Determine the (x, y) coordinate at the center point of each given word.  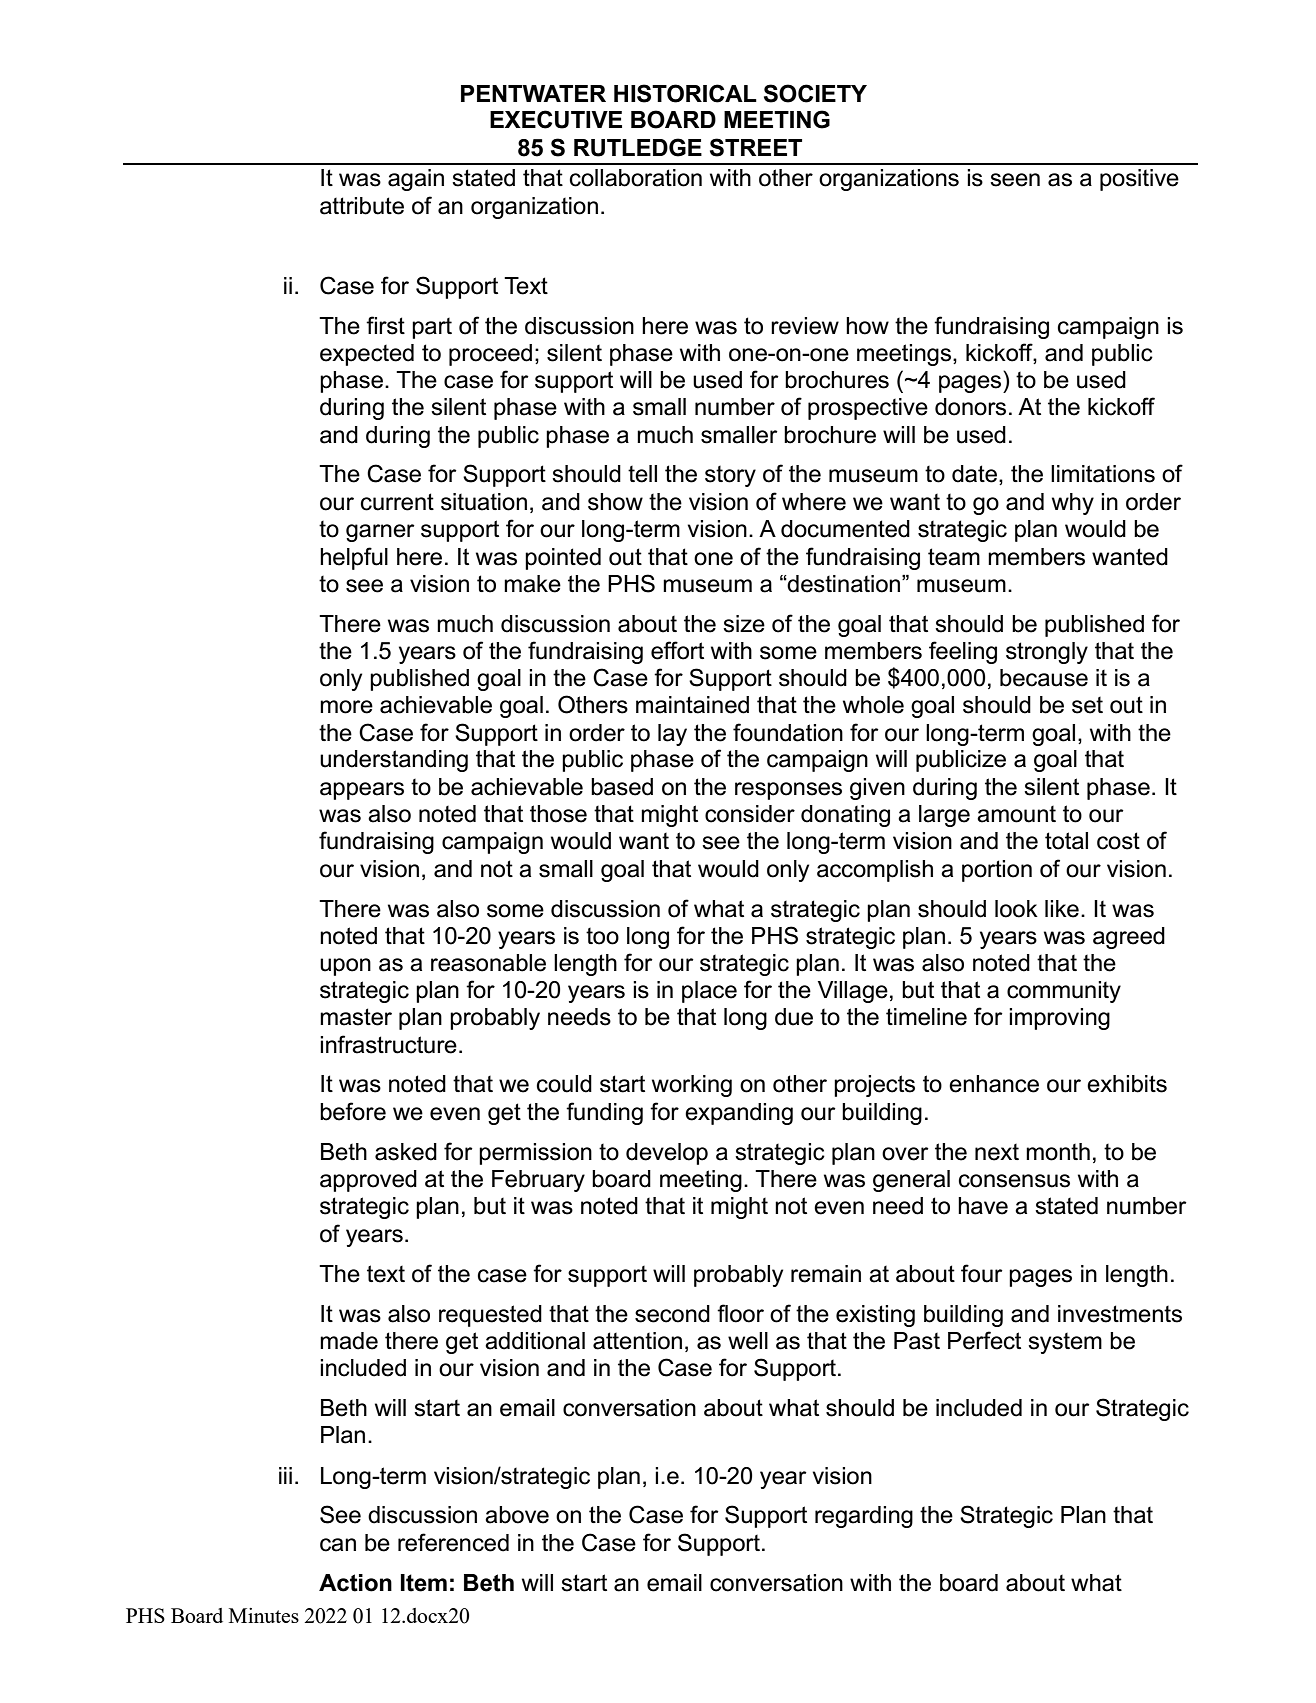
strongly (1047, 653)
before (353, 1111)
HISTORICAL (685, 93)
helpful (354, 558)
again (416, 180)
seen (1015, 180)
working (692, 1086)
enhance (994, 1084)
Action (355, 1583)
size (744, 624)
